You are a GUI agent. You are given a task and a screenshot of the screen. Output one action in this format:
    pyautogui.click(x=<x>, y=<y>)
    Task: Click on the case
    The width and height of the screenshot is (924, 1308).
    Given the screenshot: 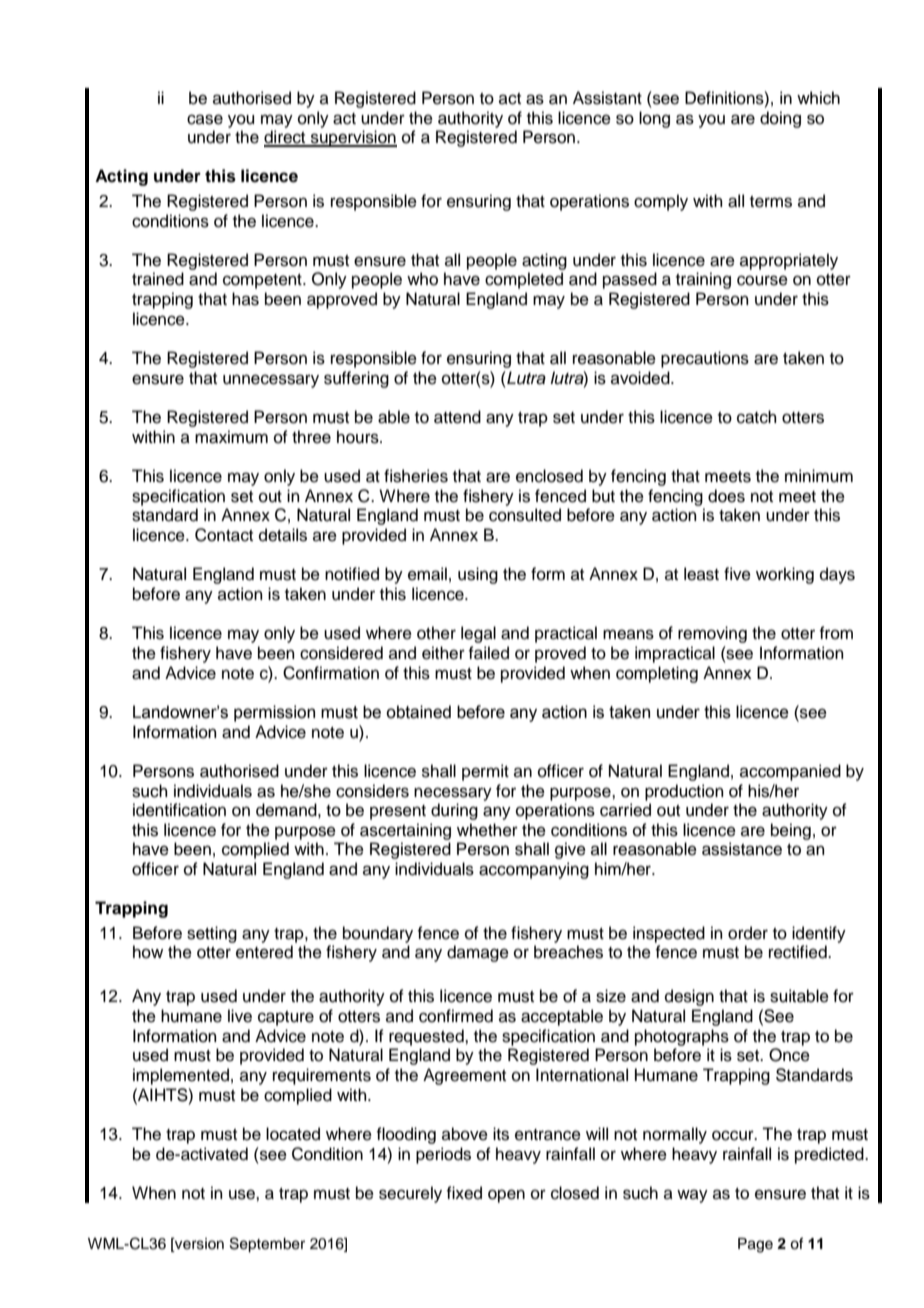 What is the action you would take?
    pyautogui.click(x=205, y=119)
